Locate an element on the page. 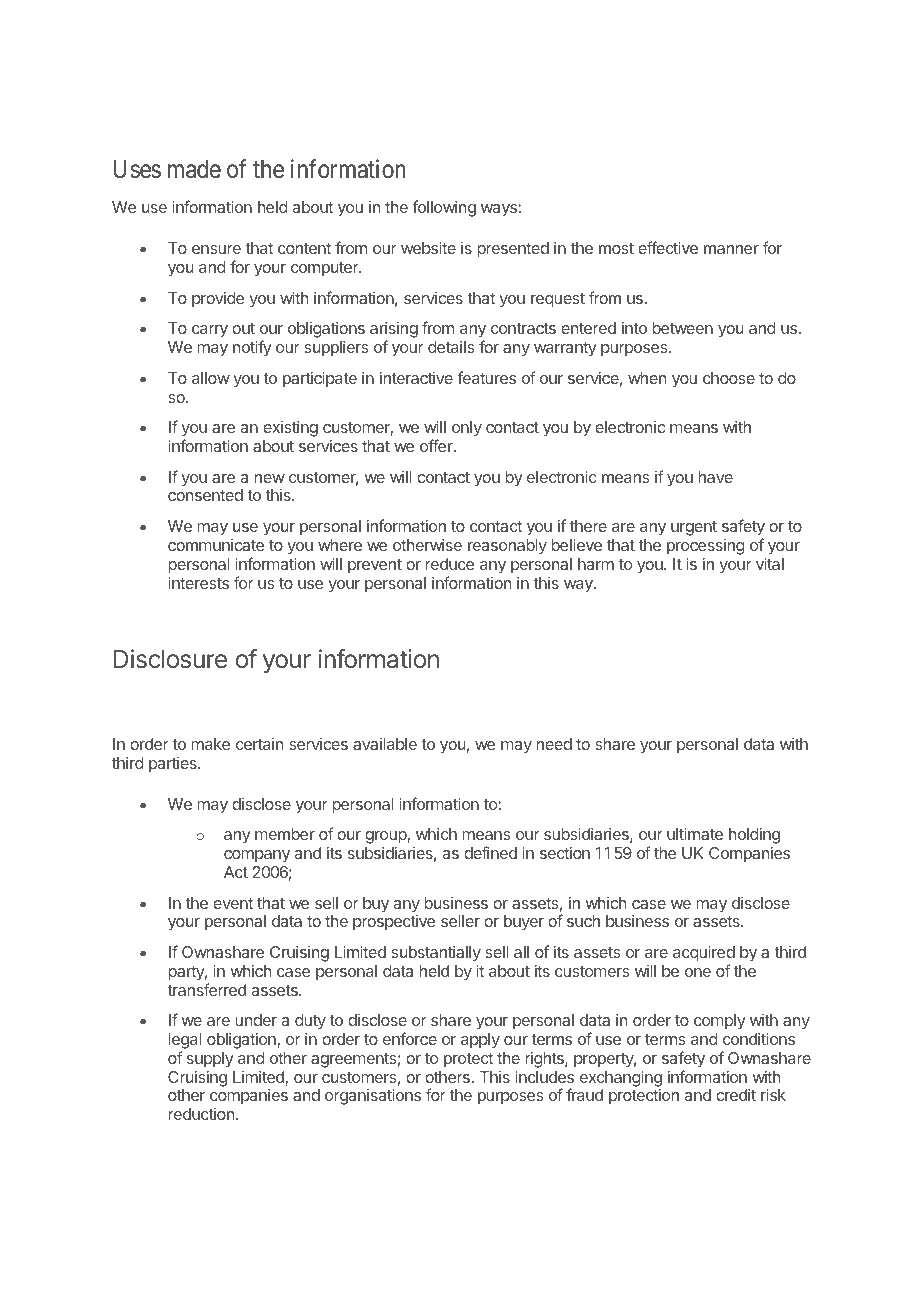  certain is located at coordinates (259, 744).
